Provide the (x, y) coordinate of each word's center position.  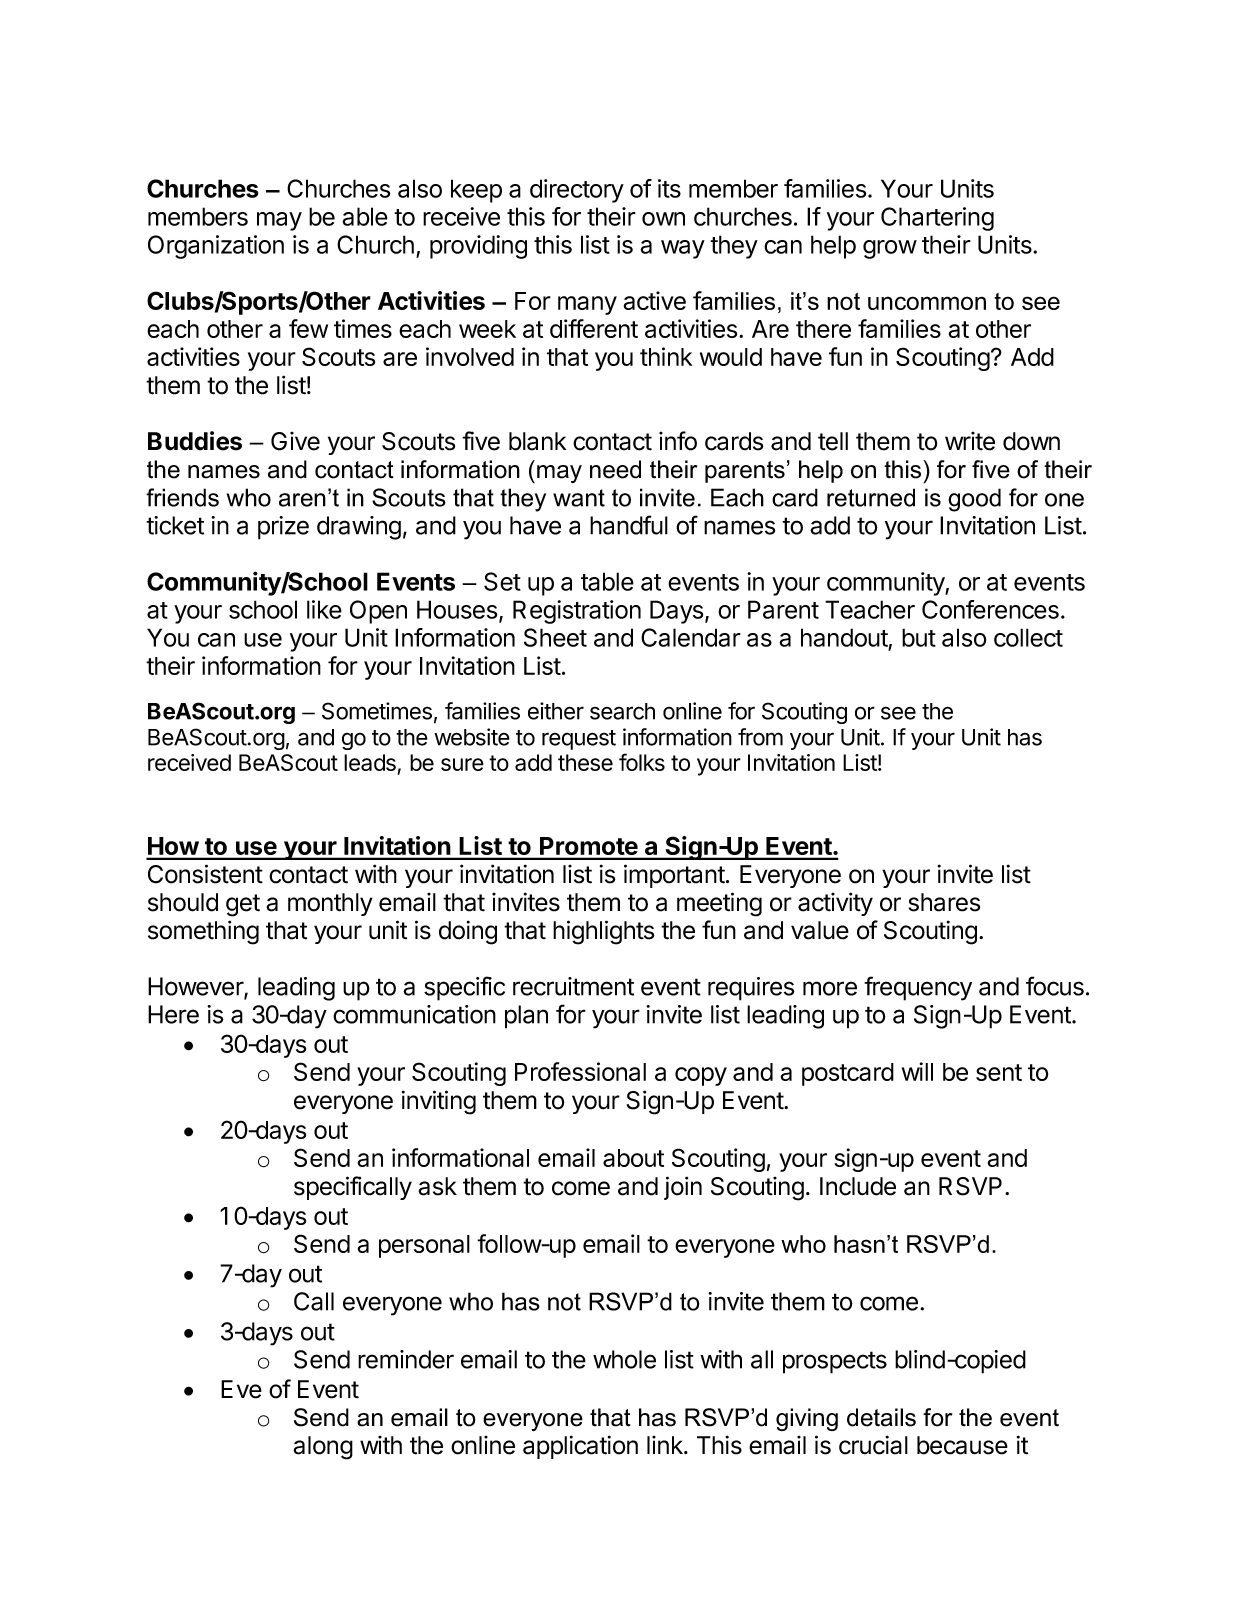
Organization (216, 247)
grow (890, 249)
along (323, 1448)
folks (642, 762)
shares (944, 902)
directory (577, 191)
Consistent (205, 874)
